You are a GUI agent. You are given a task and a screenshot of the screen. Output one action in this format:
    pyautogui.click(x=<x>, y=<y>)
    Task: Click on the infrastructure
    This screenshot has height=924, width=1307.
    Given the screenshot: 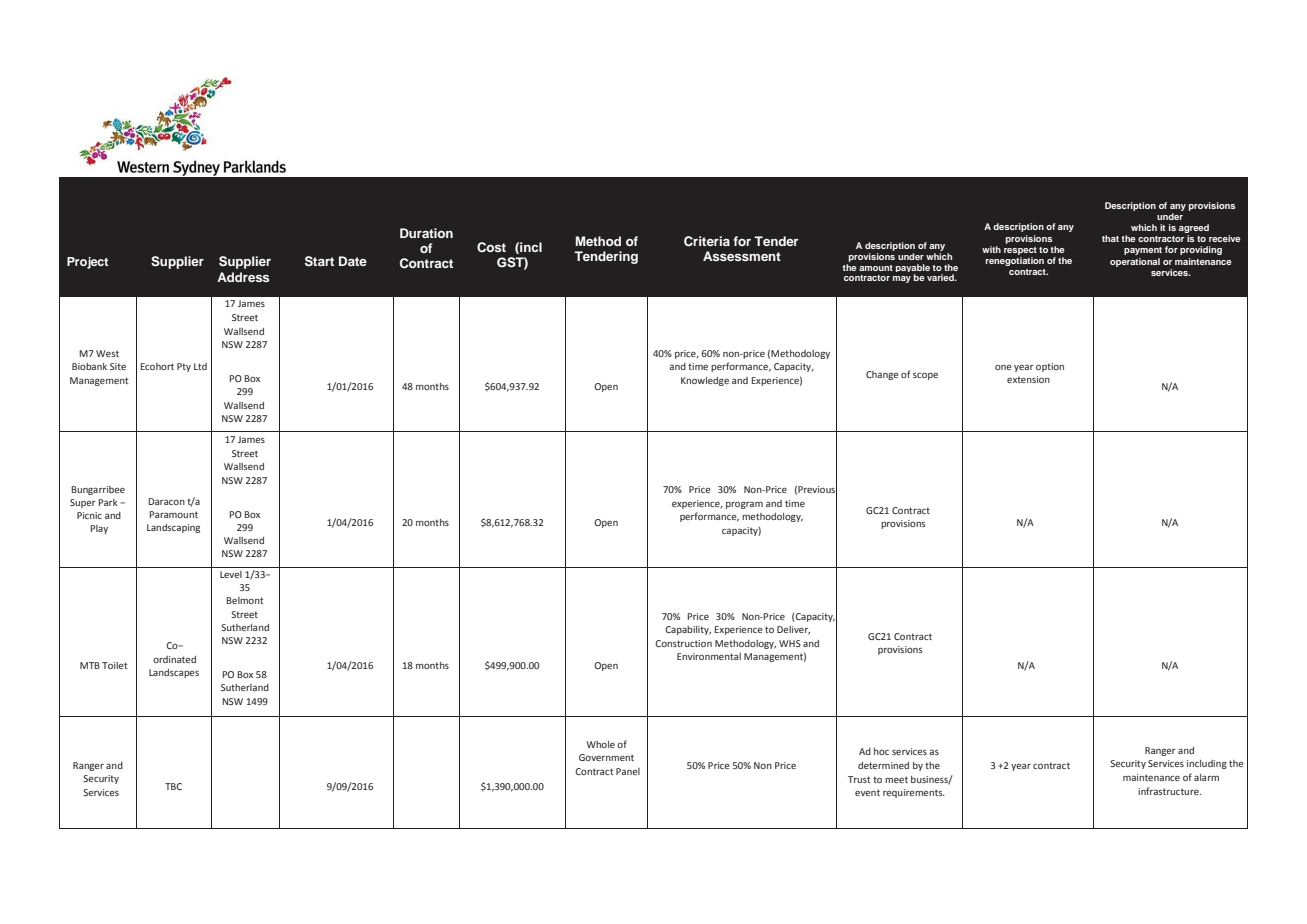 What is the action you would take?
    pyautogui.click(x=1169, y=791)
